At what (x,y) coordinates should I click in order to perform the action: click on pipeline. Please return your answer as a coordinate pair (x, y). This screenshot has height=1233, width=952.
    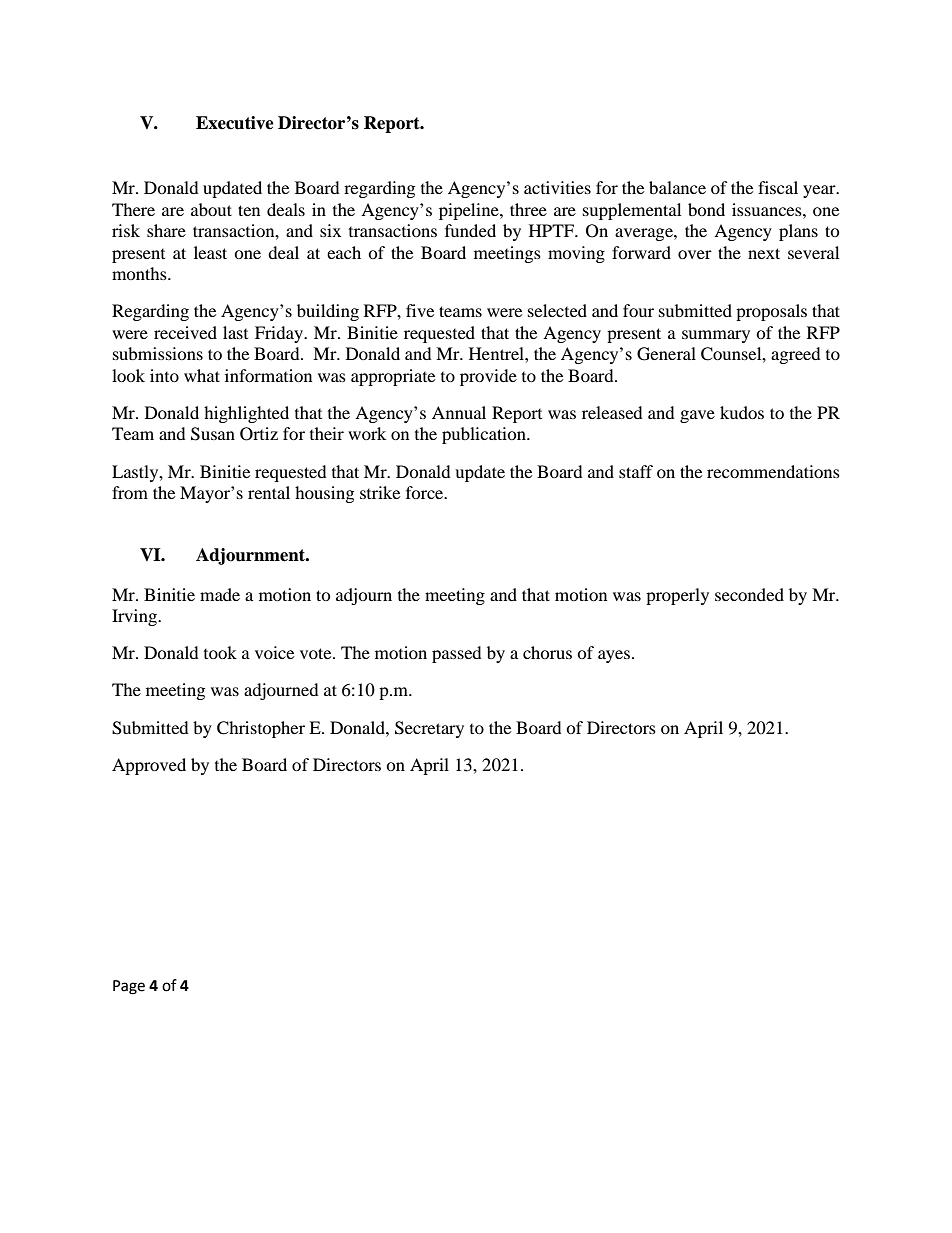
    Looking at the image, I should click on (470, 211).
